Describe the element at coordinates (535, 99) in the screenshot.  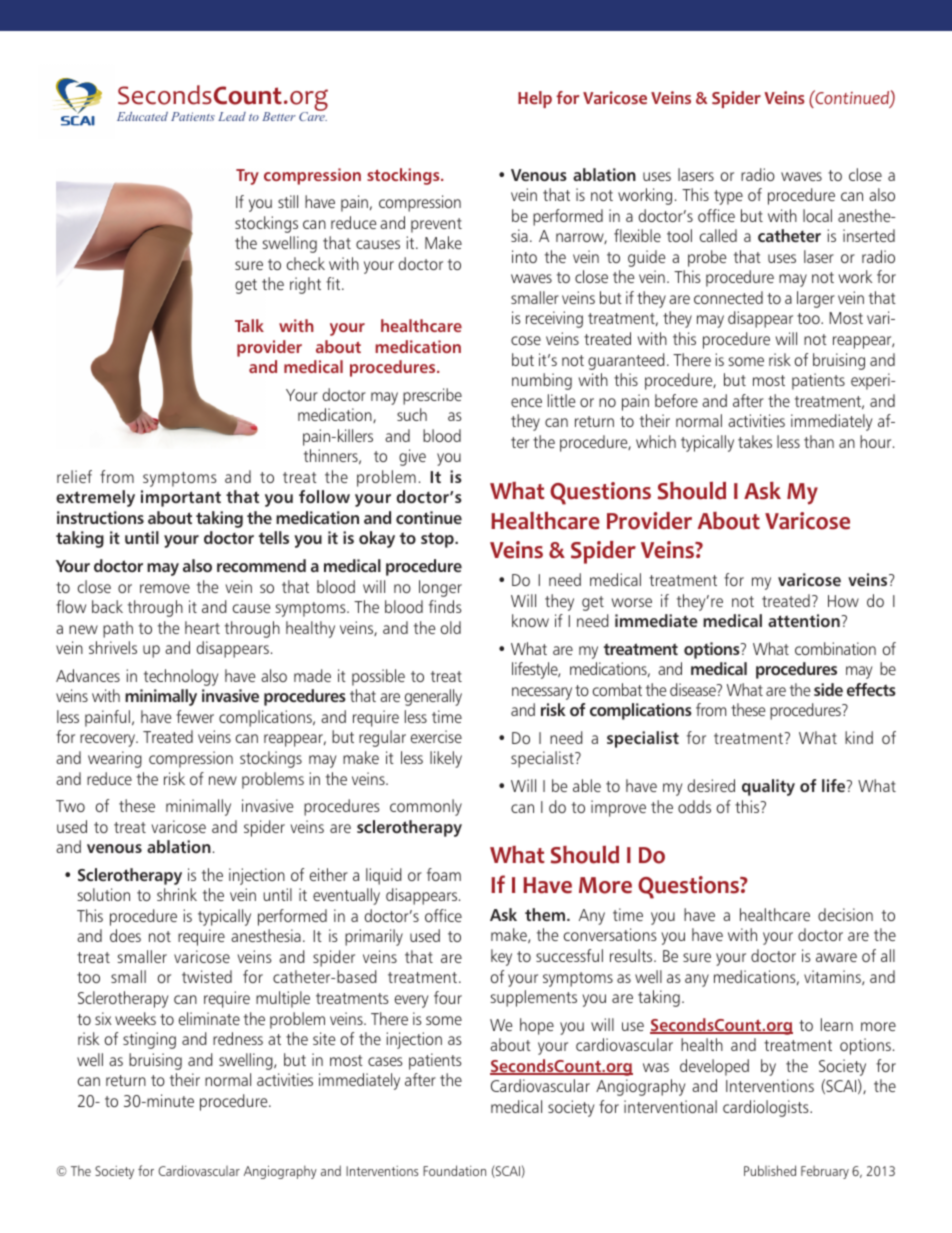
I see `Help` at that location.
